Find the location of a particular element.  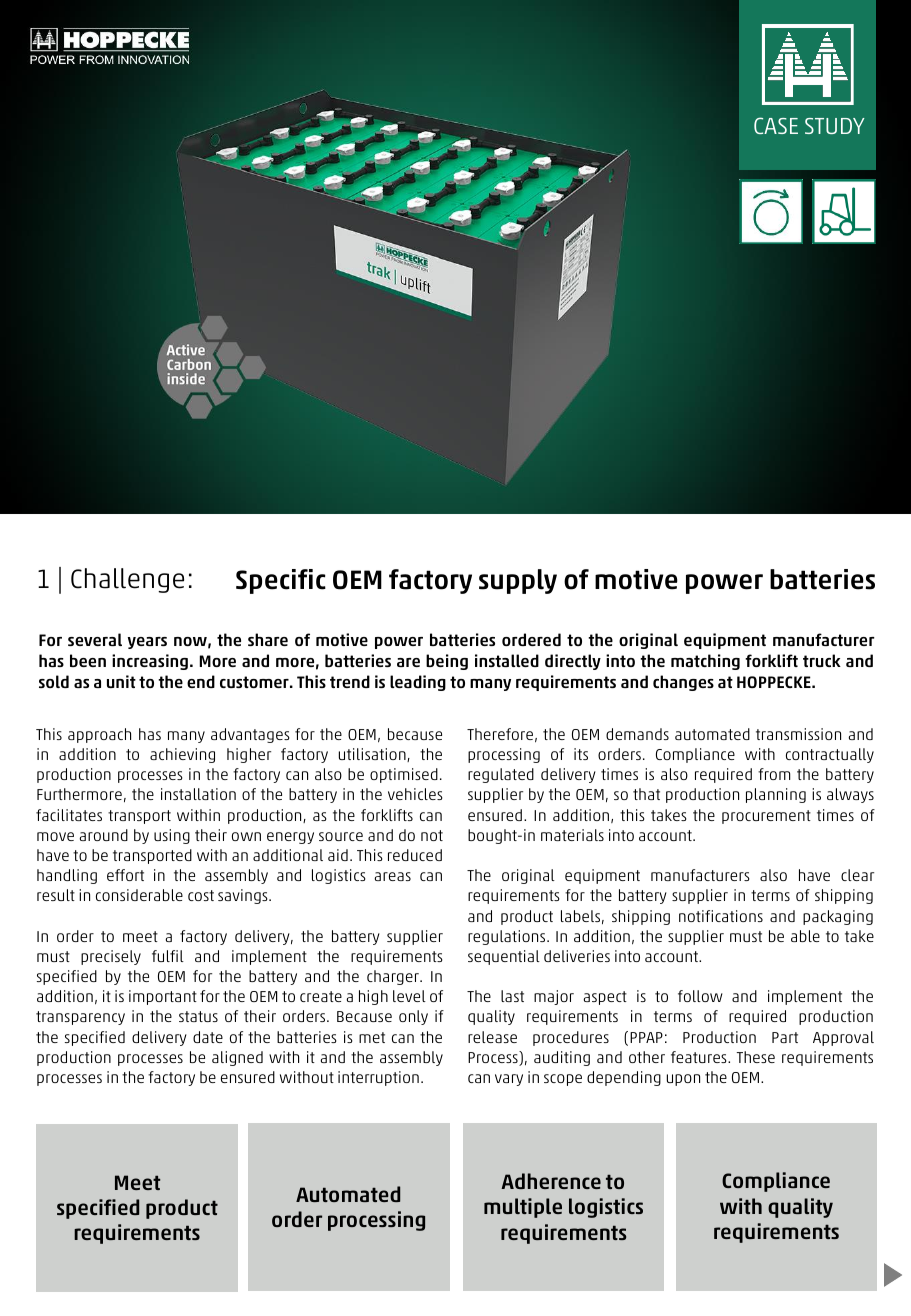

CASE is located at coordinates (776, 125).
